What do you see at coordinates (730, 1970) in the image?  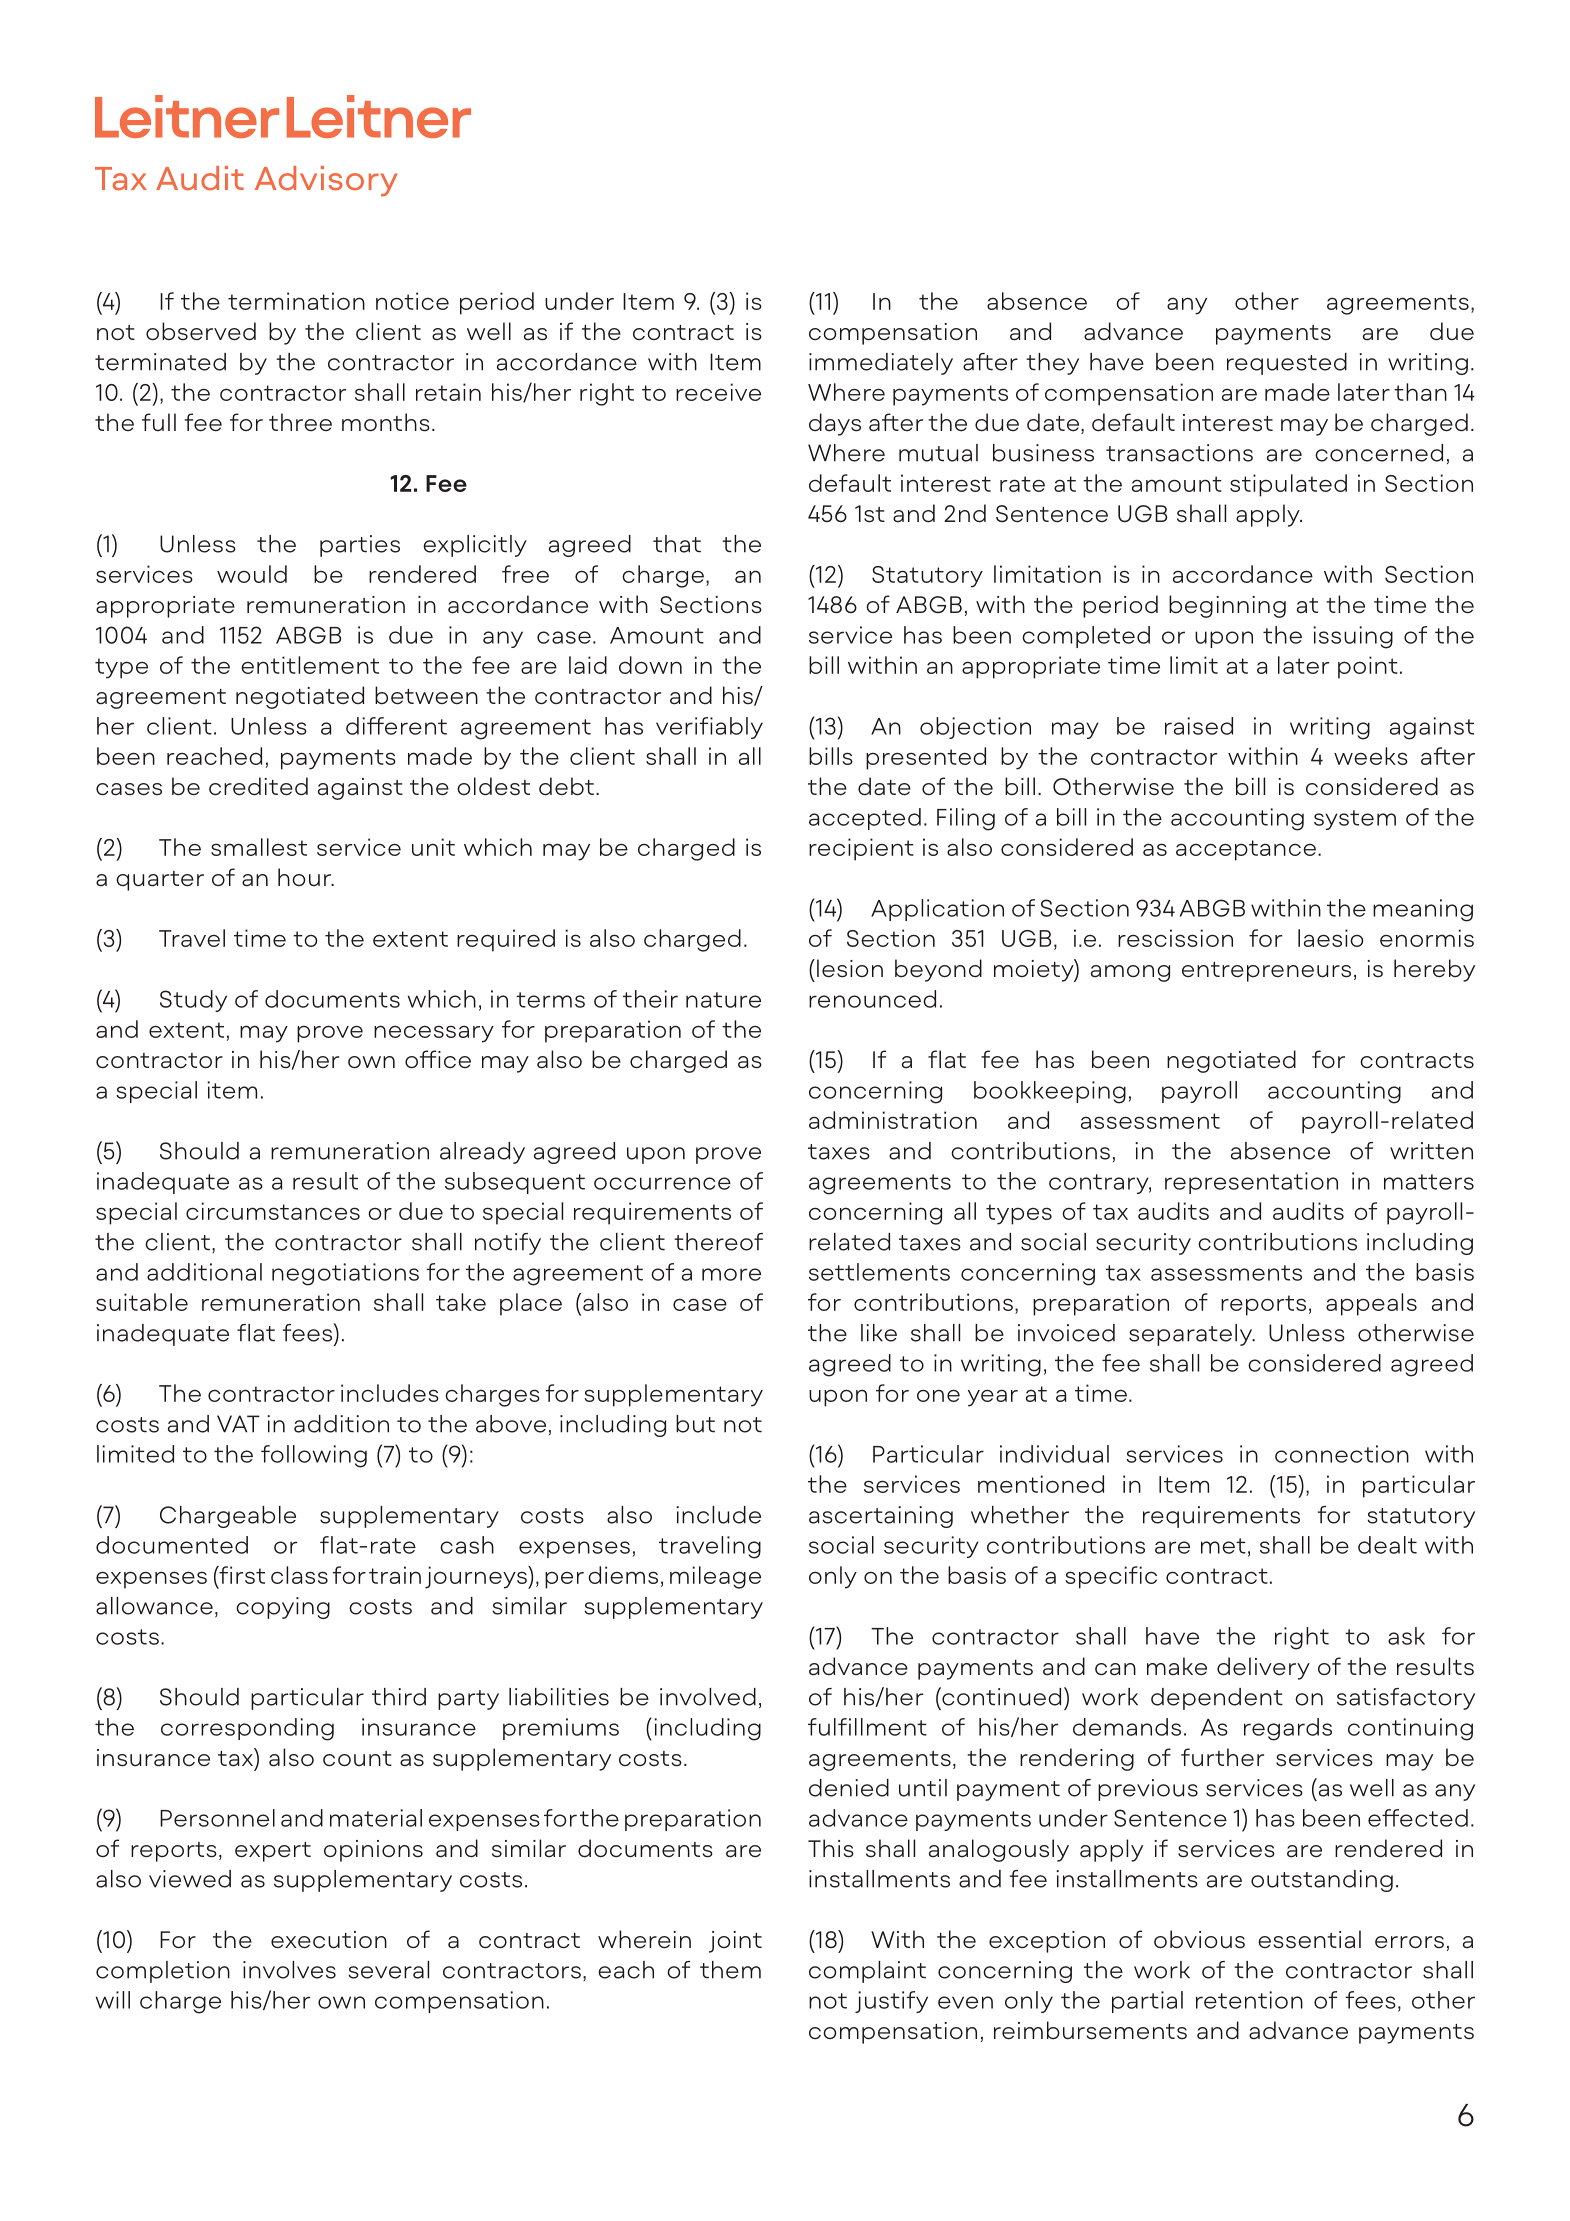 I see `them` at bounding box center [730, 1970].
